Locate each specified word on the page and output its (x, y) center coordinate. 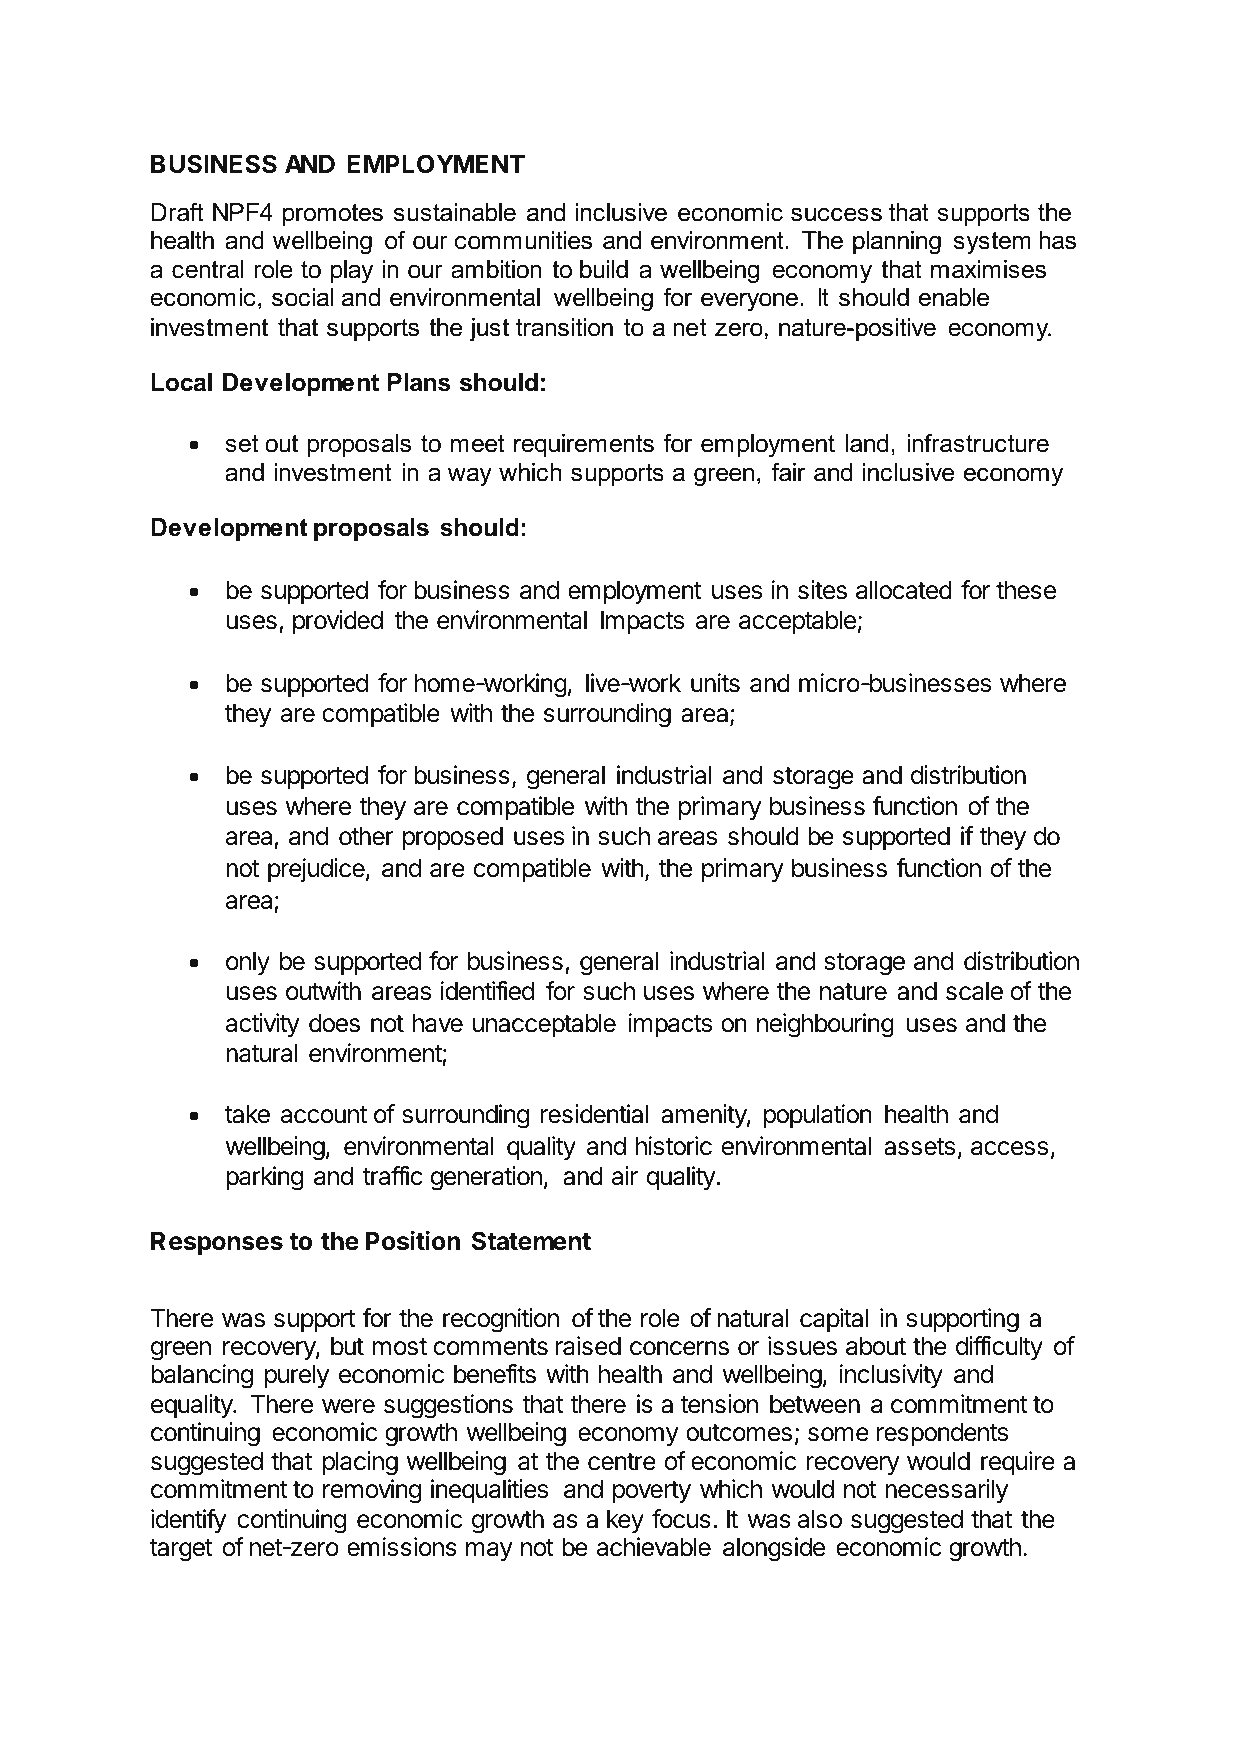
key (625, 1521)
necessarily (946, 1491)
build (604, 269)
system (992, 243)
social (303, 297)
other (366, 836)
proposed (453, 838)
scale (974, 991)
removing (372, 1491)
